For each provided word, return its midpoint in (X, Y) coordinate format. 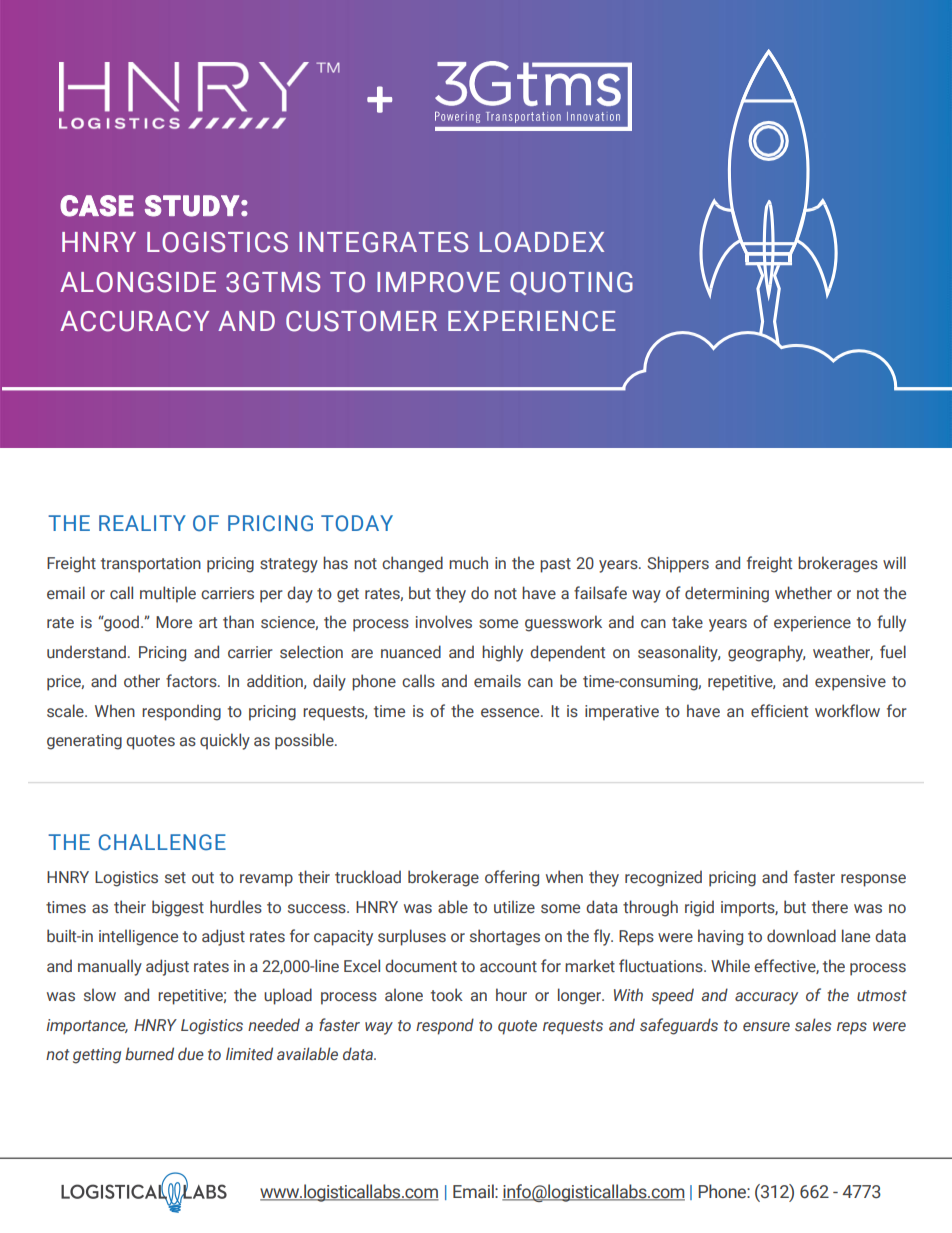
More (174, 622)
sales (813, 1024)
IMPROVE (438, 282)
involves (444, 621)
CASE (97, 206)
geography (766, 653)
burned (149, 1053)
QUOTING (571, 283)
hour (511, 994)
